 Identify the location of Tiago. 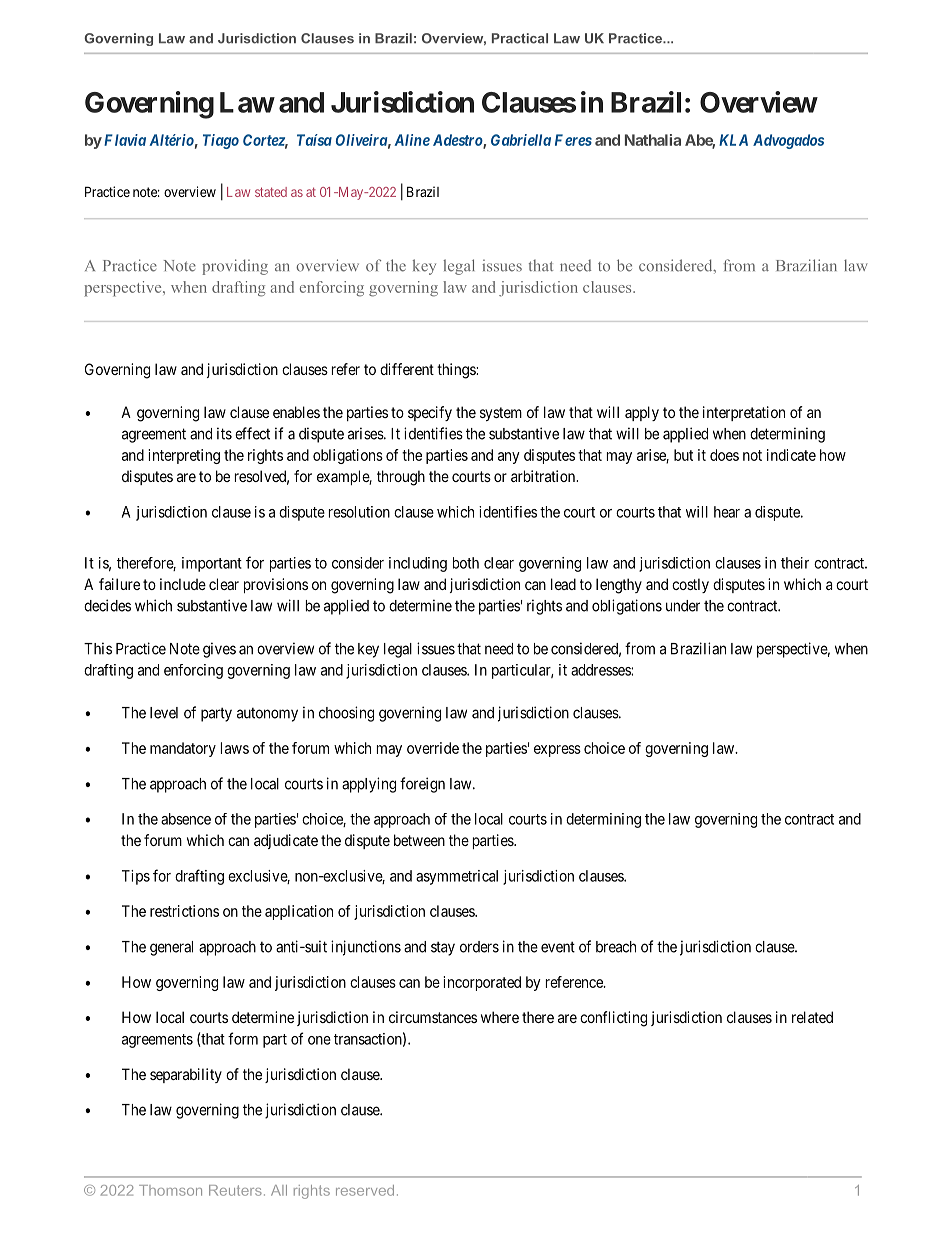
(221, 141).
